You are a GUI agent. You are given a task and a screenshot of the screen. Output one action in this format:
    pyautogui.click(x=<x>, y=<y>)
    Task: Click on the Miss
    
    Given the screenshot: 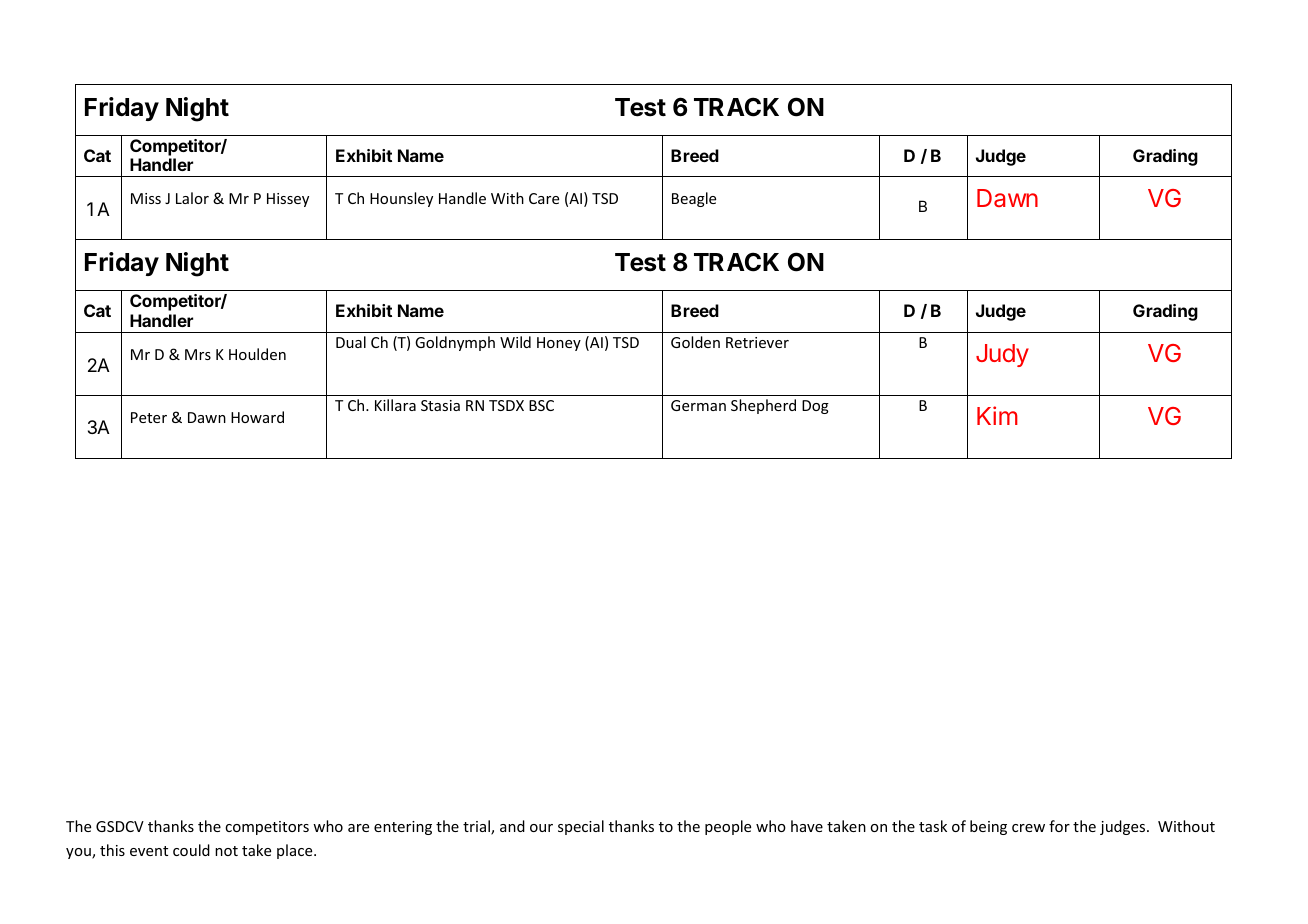 What is the action you would take?
    pyautogui.click(x=146, y=198)
